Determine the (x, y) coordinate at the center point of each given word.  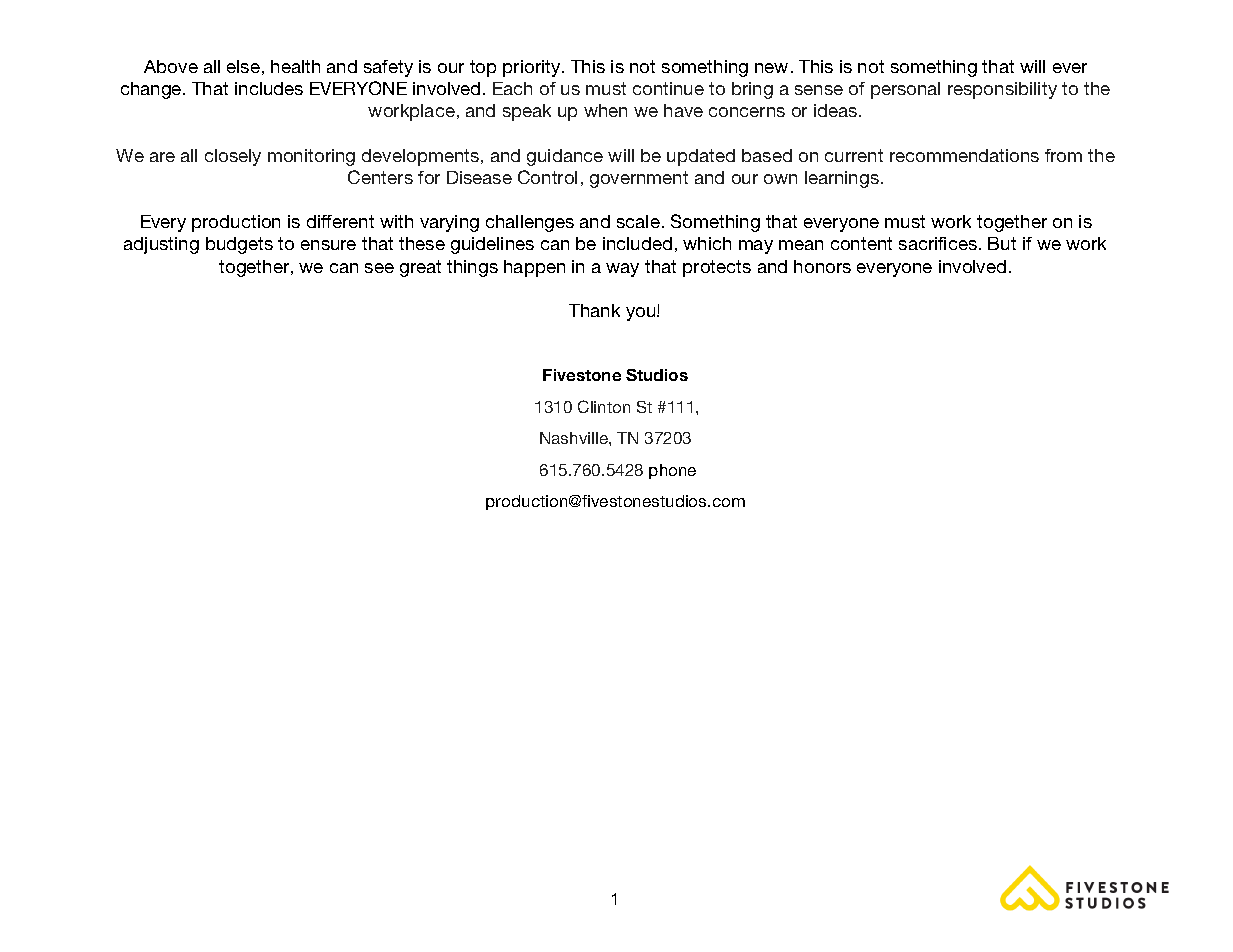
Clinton (604, 406)
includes (269, 88)
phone (672, 471)
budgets (239, 245)
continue (668, 88)
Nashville (575, 438)
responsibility (1002, 90)
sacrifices (938, 243)
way (622, 270)
